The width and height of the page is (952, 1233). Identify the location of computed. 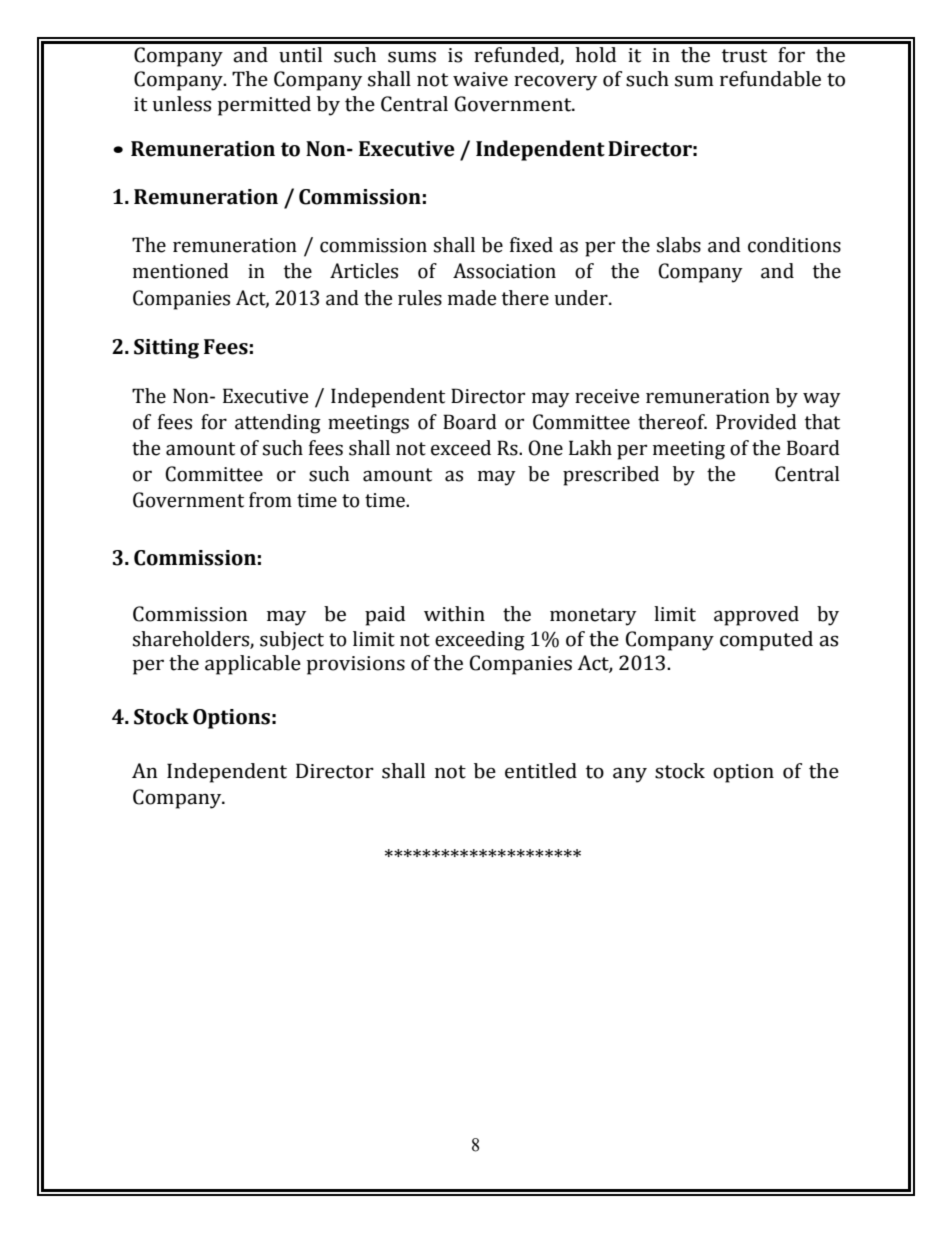
(766, 641).
